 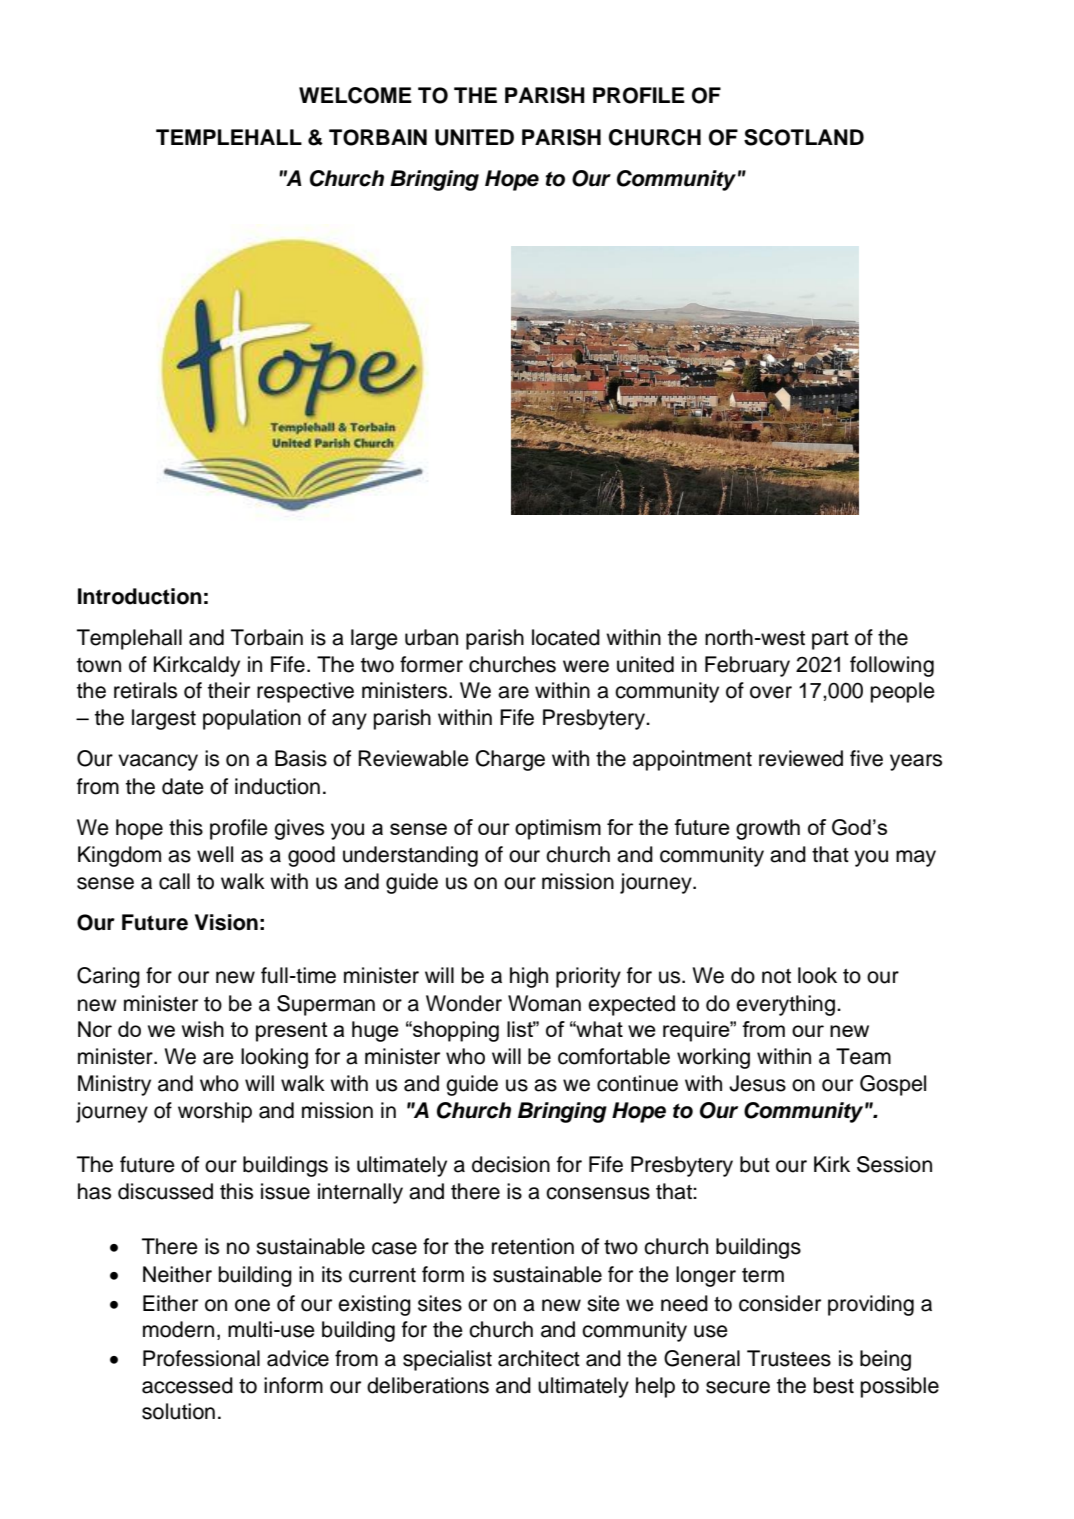 I want to click on located, so click(x=566, y=637).
